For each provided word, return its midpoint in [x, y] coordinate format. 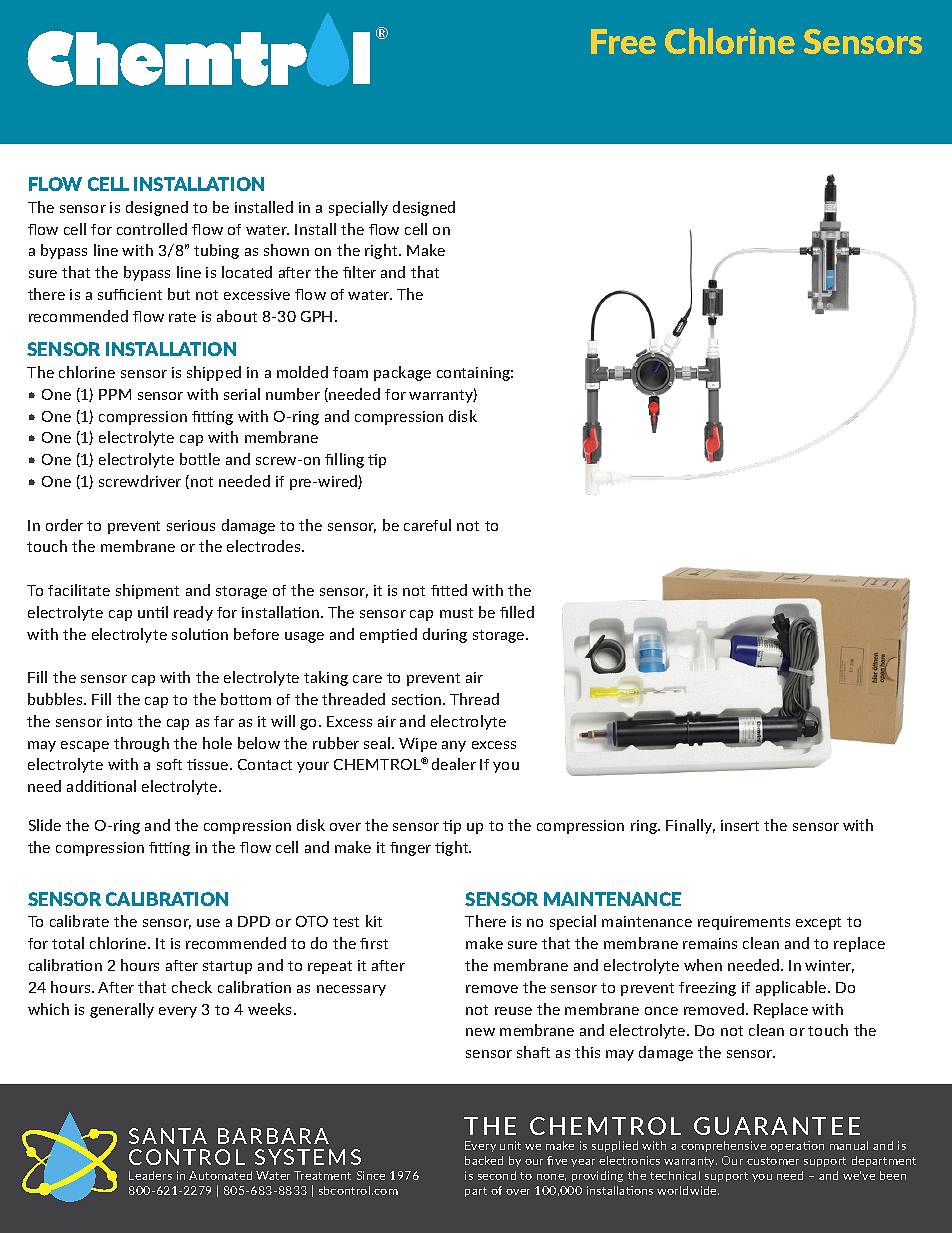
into [119, 721]
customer [773, 1161]
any [454, 746]
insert [740, 825]
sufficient [130, 294]
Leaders [150, 1175]
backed [484, 1160]
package [402, 373]
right [382, 251]
